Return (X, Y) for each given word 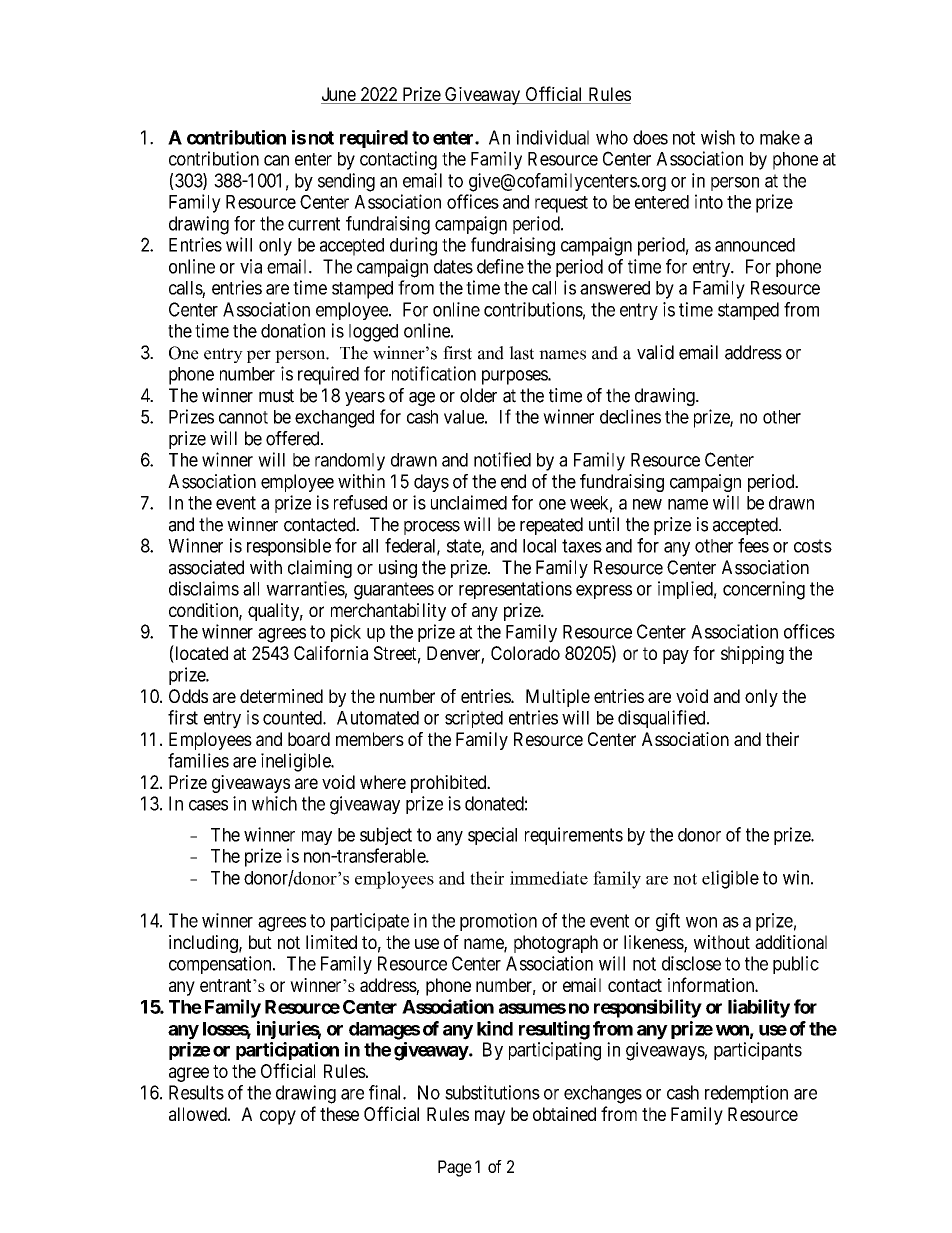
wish (718, 137)
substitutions (492, 1092)
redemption (746, 1094)
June (339, 95)
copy (278, 1117)
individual (552, 137)
